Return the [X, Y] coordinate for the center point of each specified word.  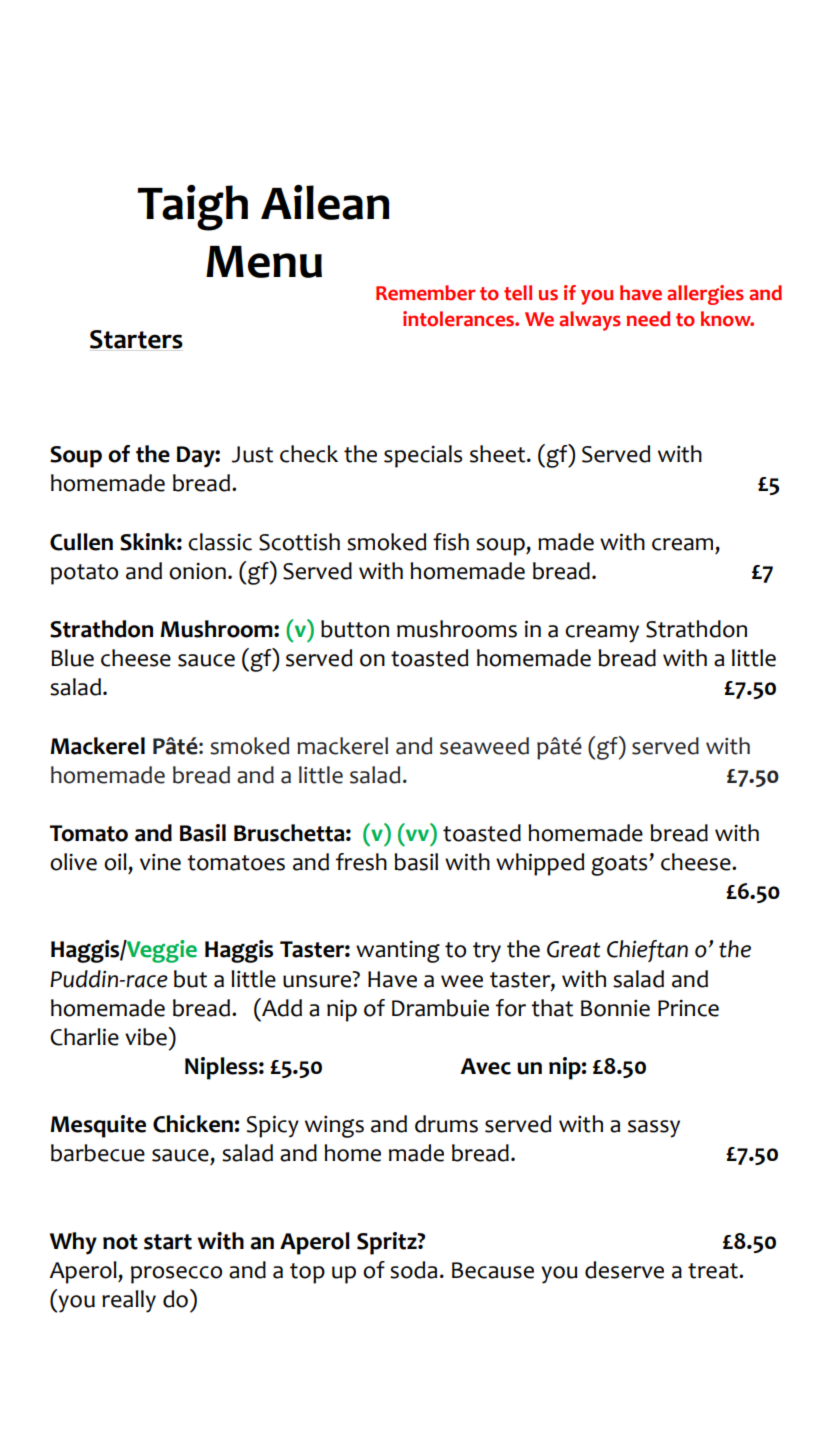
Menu [264, 262]
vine [160, 862]
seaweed [484, 746]
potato [84, 574]
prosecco [176, 1275]
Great [573, 949]
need [648, 319]
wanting [398, 951]
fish [451, 542]
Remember [426, 293]
